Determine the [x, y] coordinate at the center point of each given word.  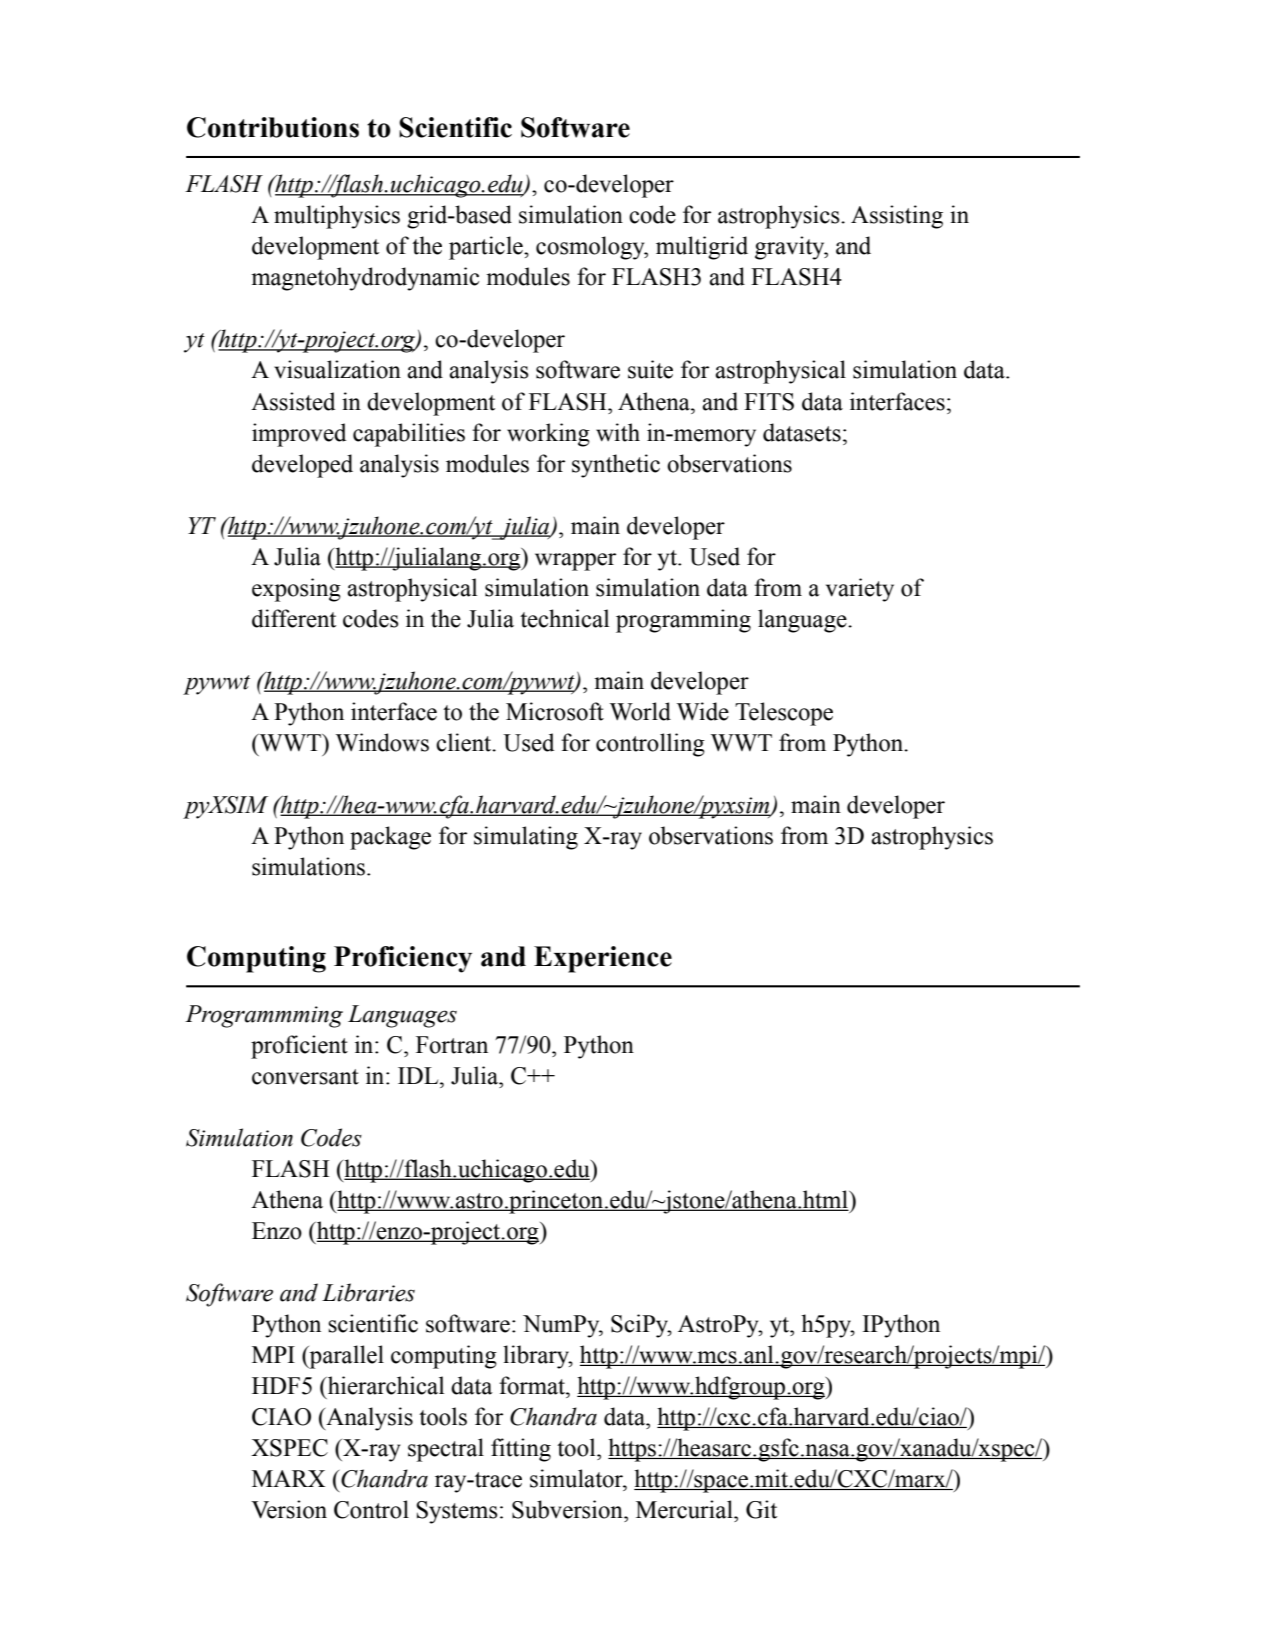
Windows [382, 742]
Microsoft [555, 711]
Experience [603, 959]
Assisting [897, 217]
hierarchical [385, 1385]
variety [860, 590]
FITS [769, 402]
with [618, 432]
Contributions [273, 127]
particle [487, 248]
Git [761, 1509]
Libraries [368, 1292]
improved [299, 435]
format [533, 1385]
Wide [703, 711]
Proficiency [403, 959]
